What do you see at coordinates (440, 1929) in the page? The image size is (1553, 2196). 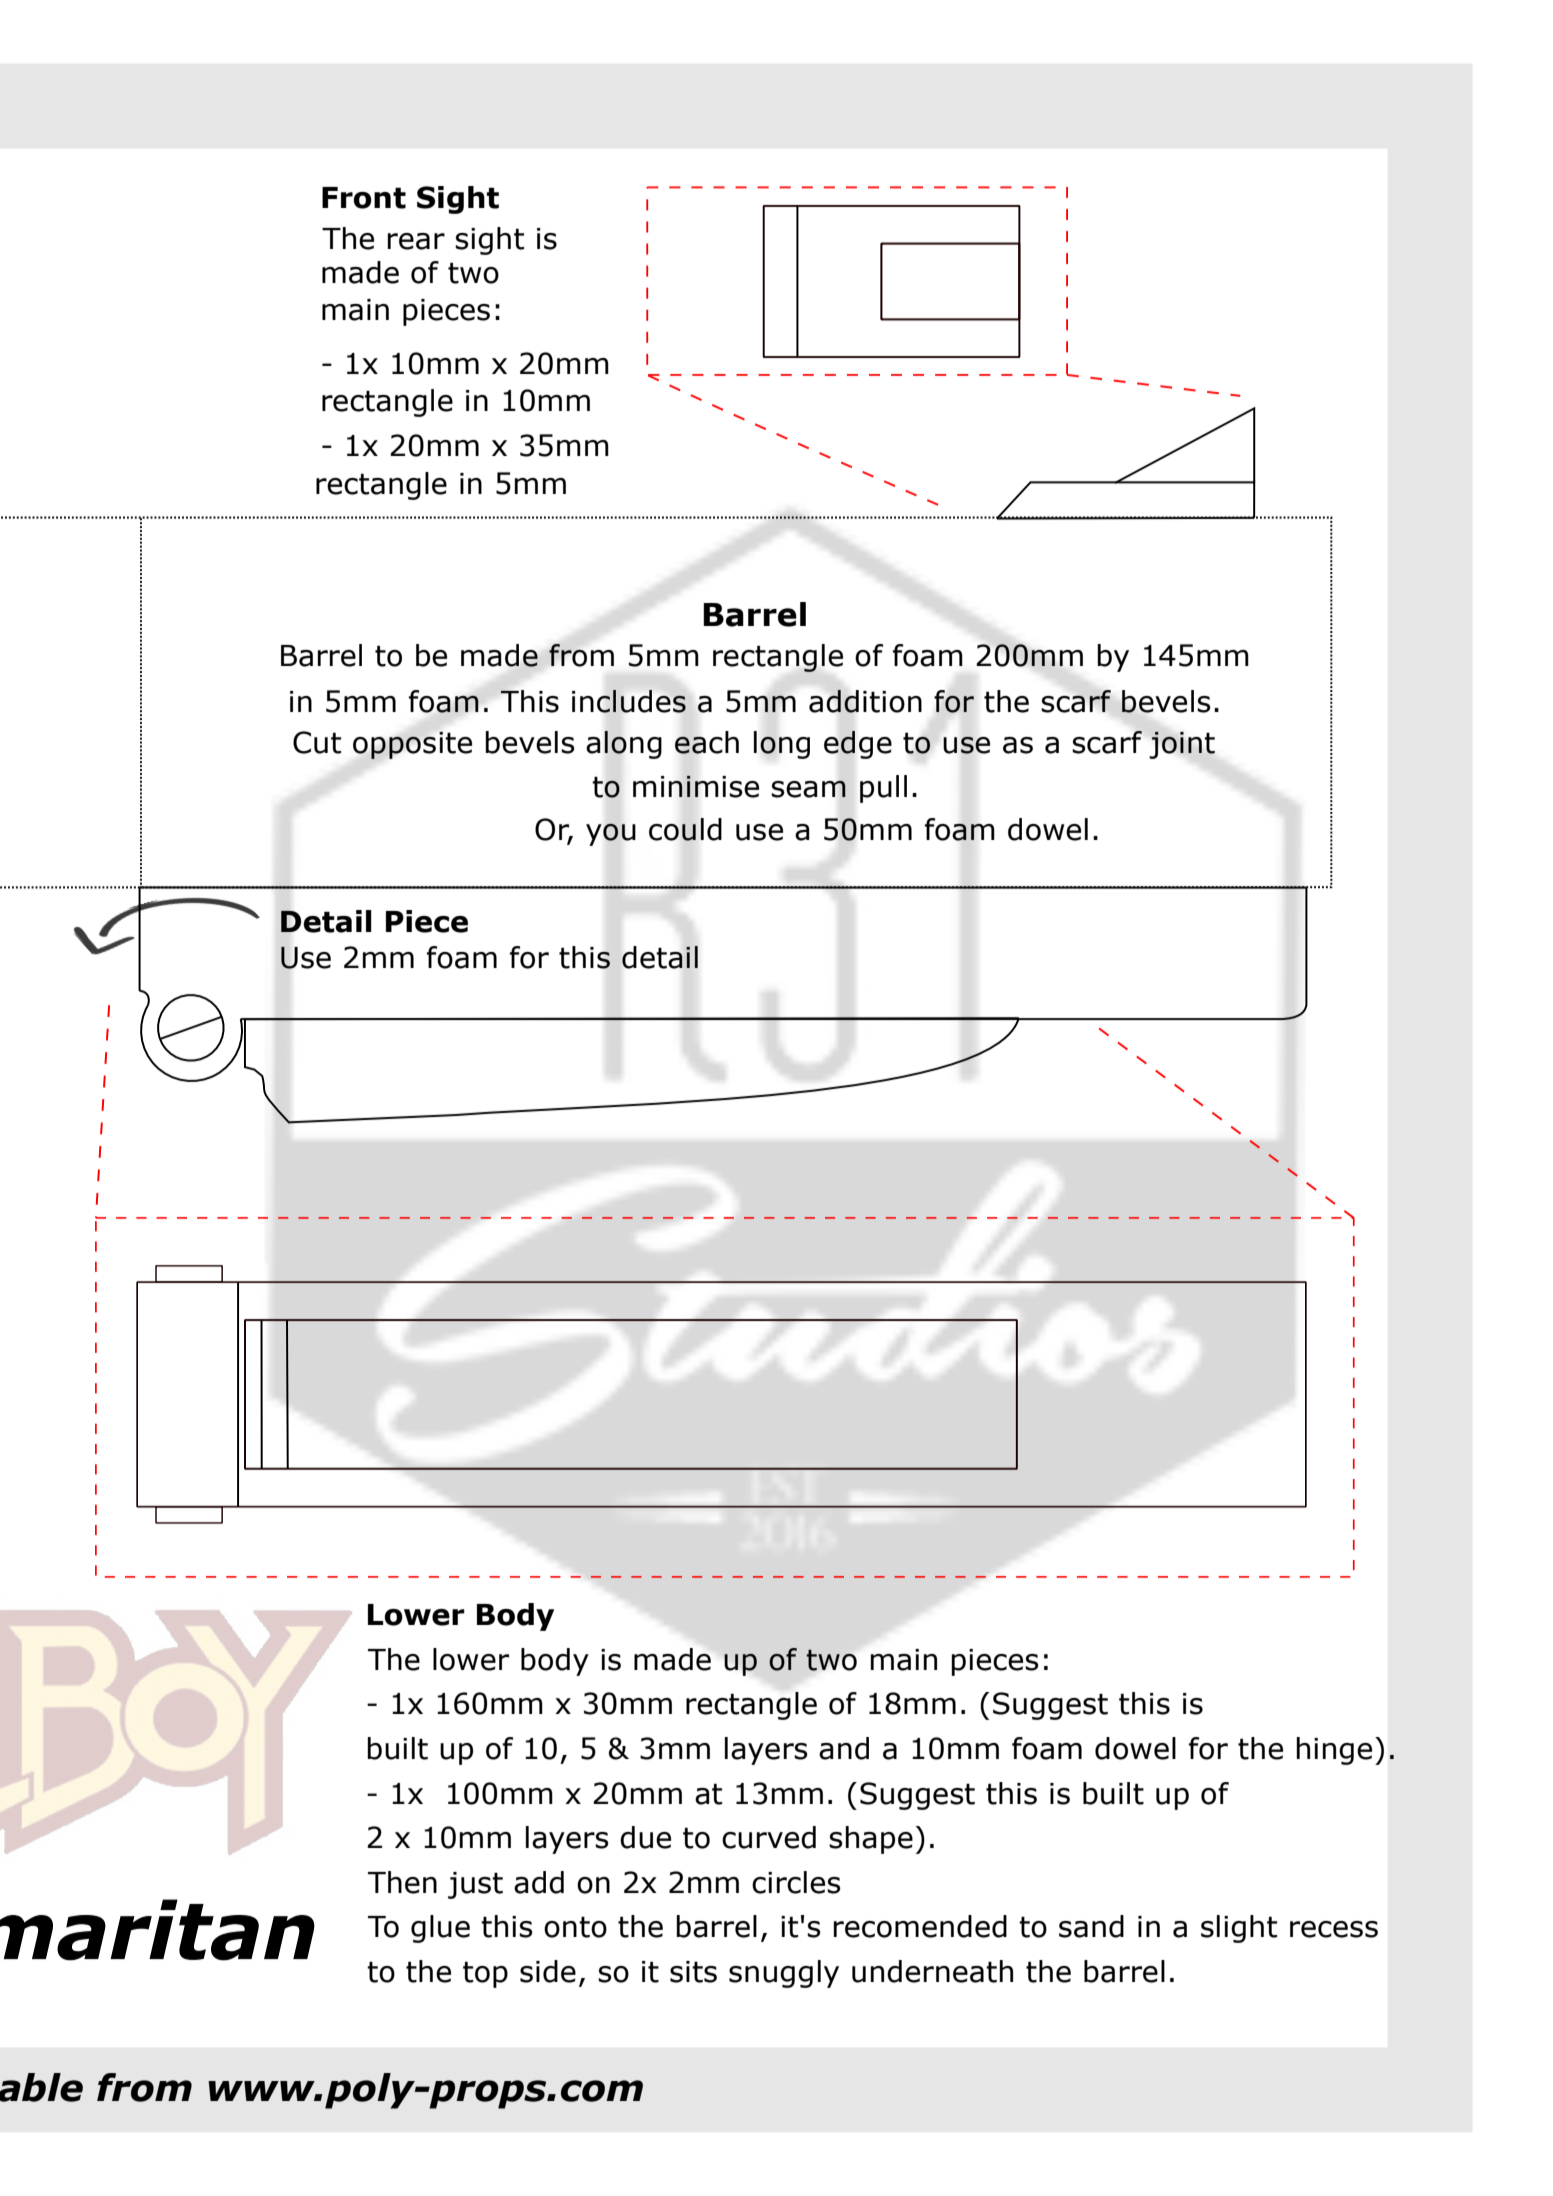 I see `glue` at bounding box center [440, 1929].
